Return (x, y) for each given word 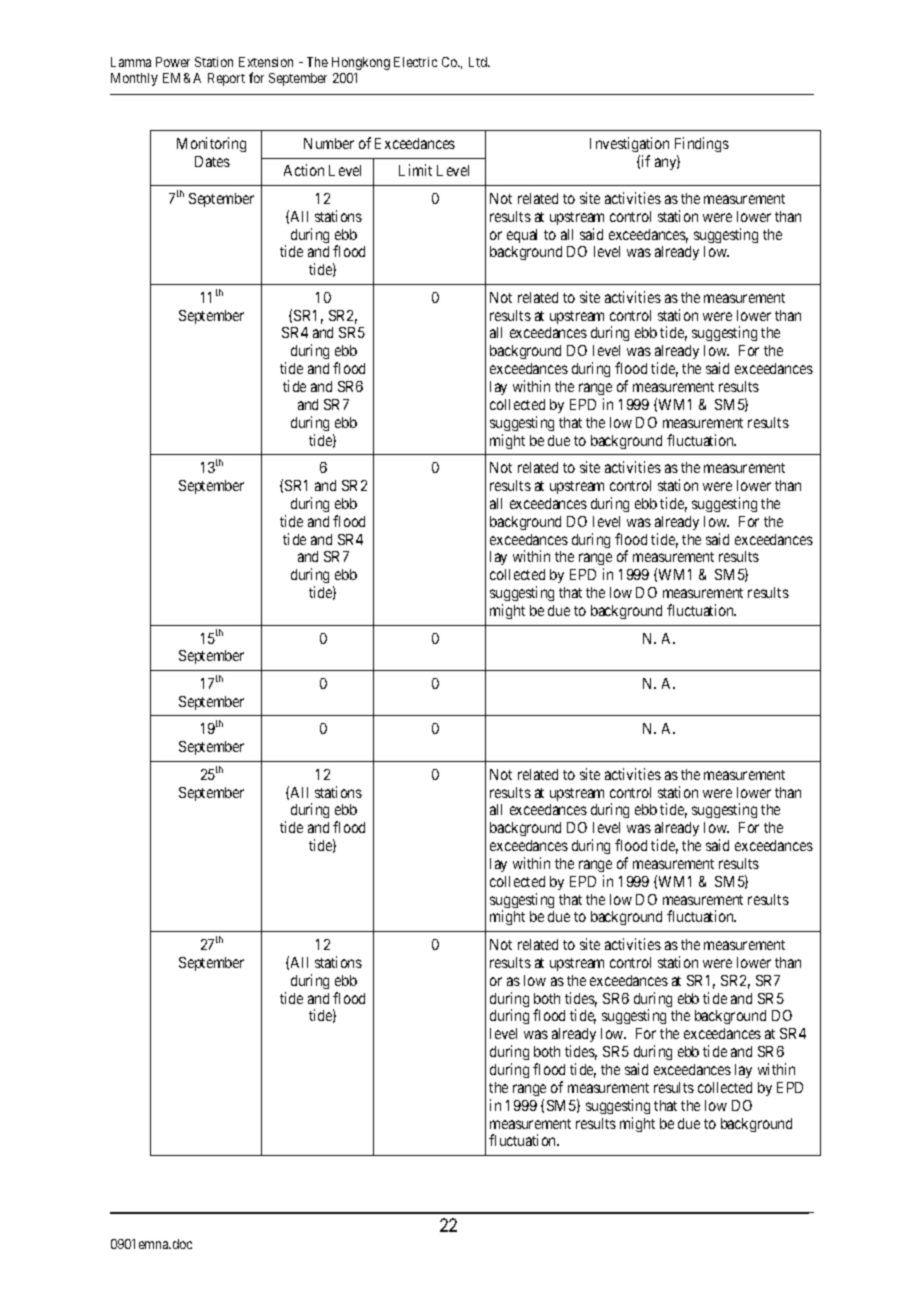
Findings (702, 144)
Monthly (134, 79)
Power (173, 62)
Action (304, 170)
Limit (415, 170)
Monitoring (211, 144)
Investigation (629, 144)
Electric (415, 62)
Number (329, 143)
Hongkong (361, 63)
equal (522, 236)
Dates (212, 161)
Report (226, 79)
